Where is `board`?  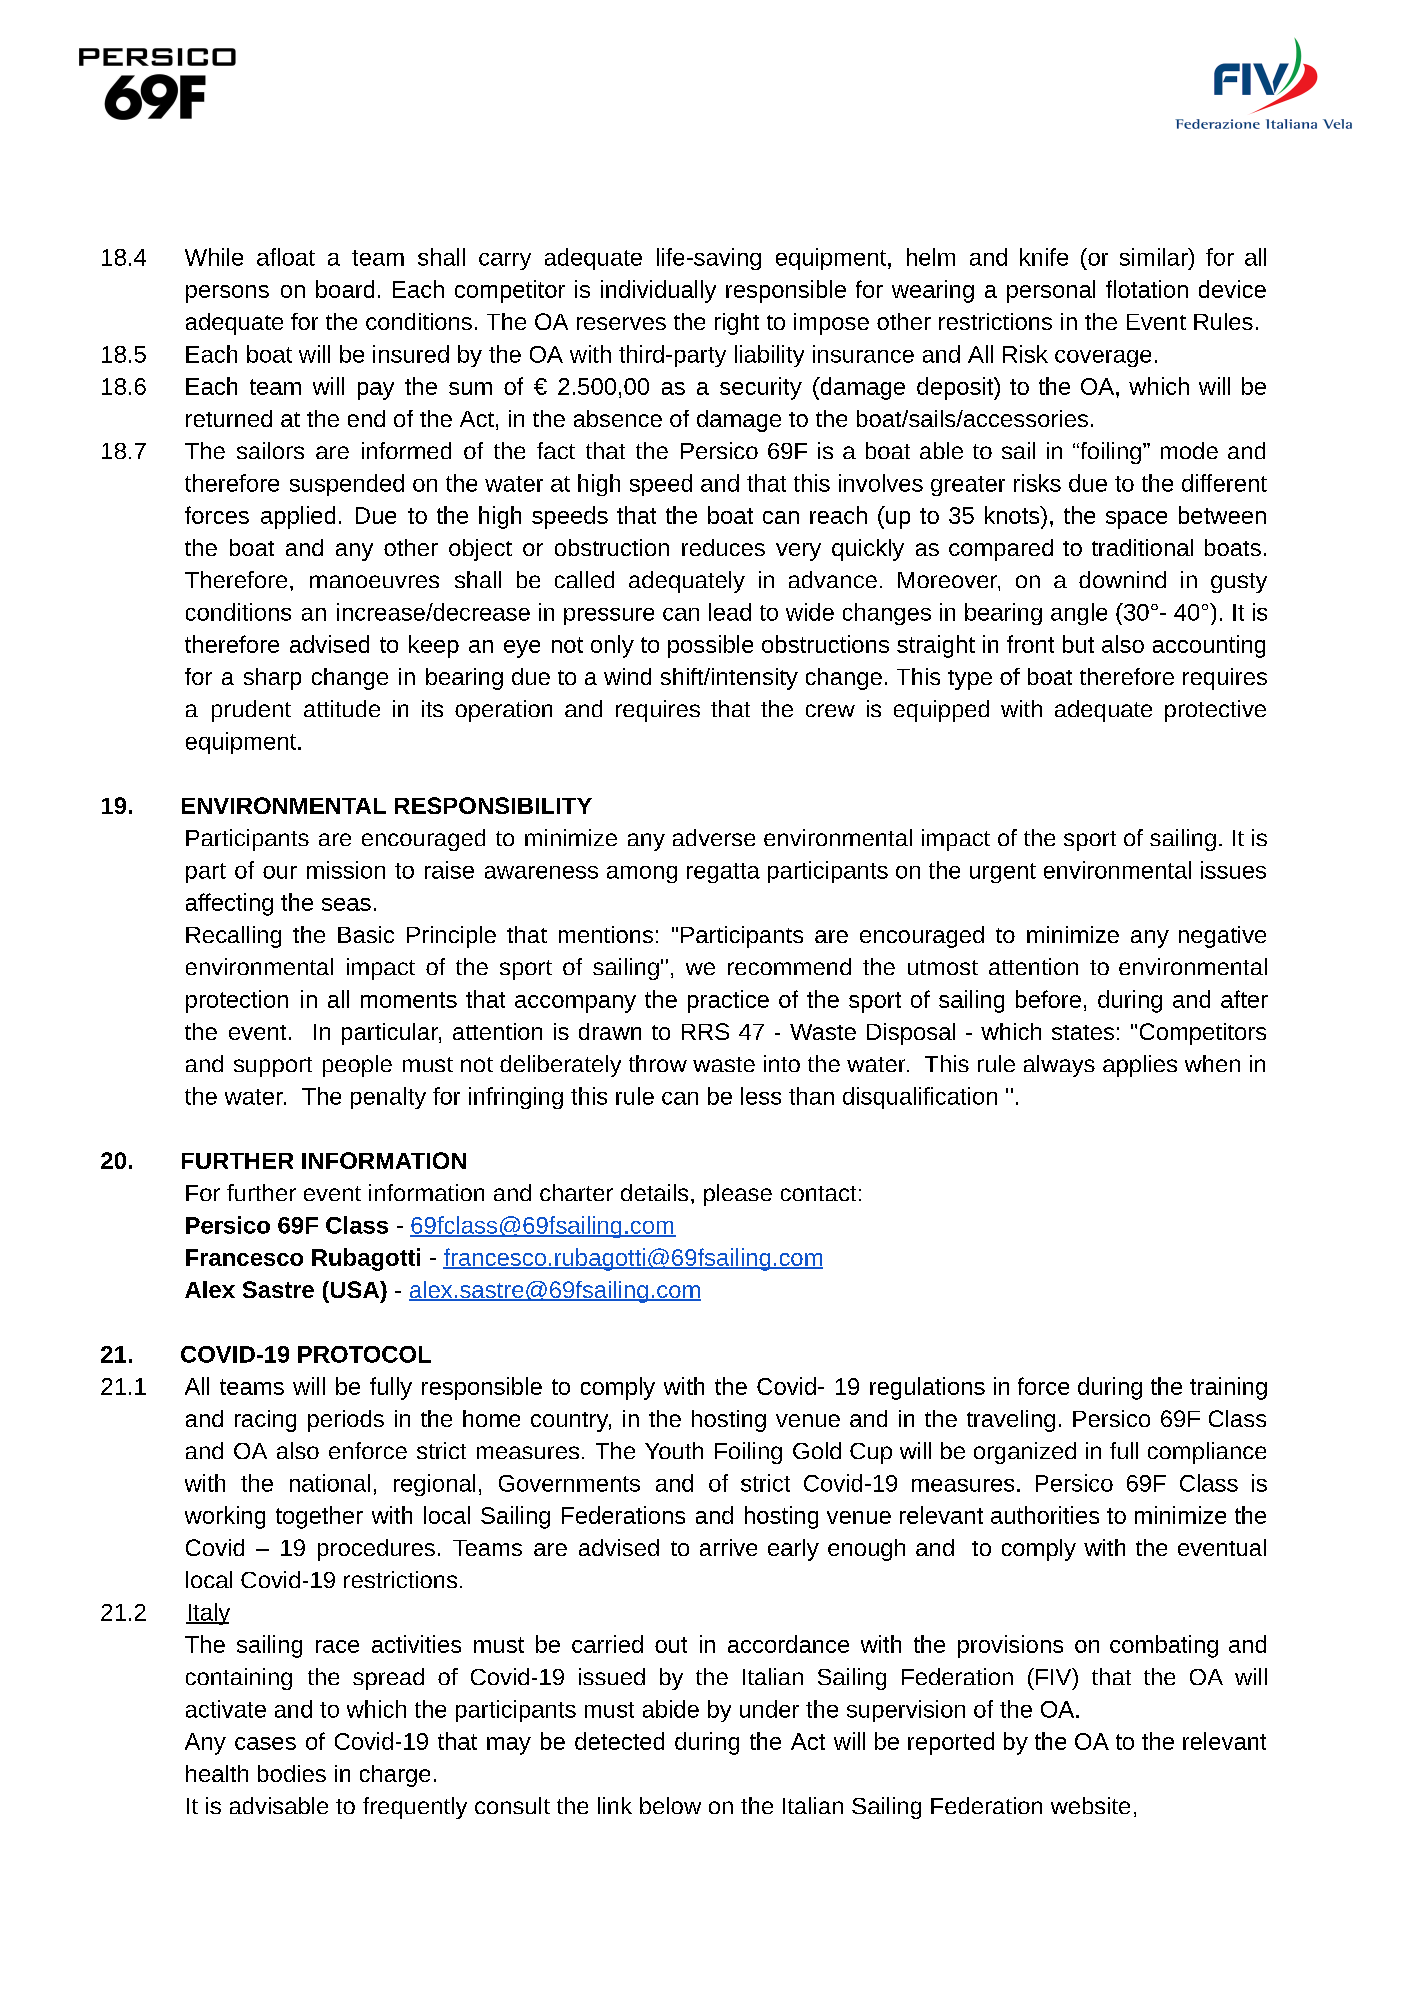
board is located at coordinates (345, 289).
